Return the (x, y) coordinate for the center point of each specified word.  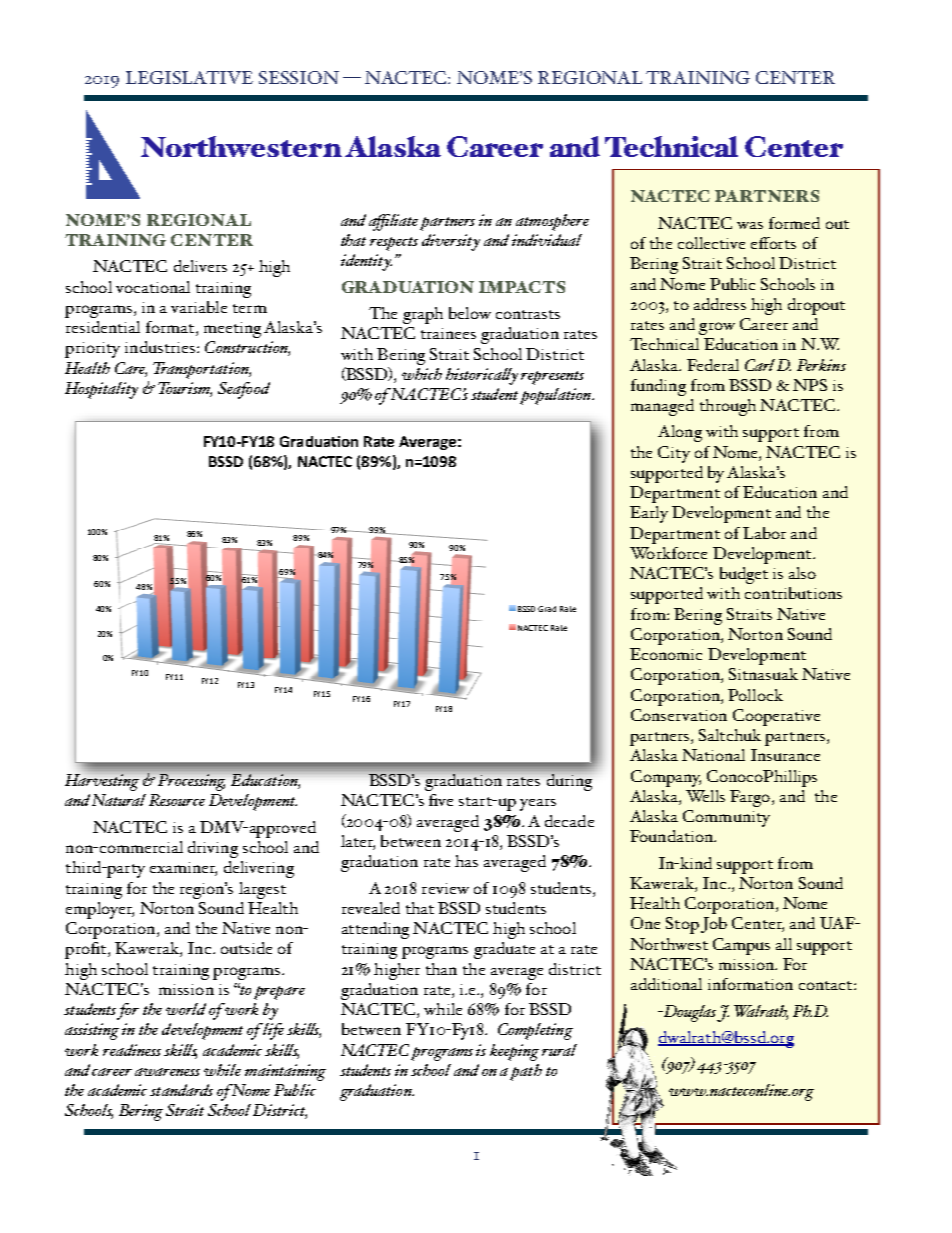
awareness (167, 1072)
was (750, 225)
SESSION (299, 77)
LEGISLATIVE (189, 77)
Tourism (185, 389)
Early (649, 514)
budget (744, 575)
